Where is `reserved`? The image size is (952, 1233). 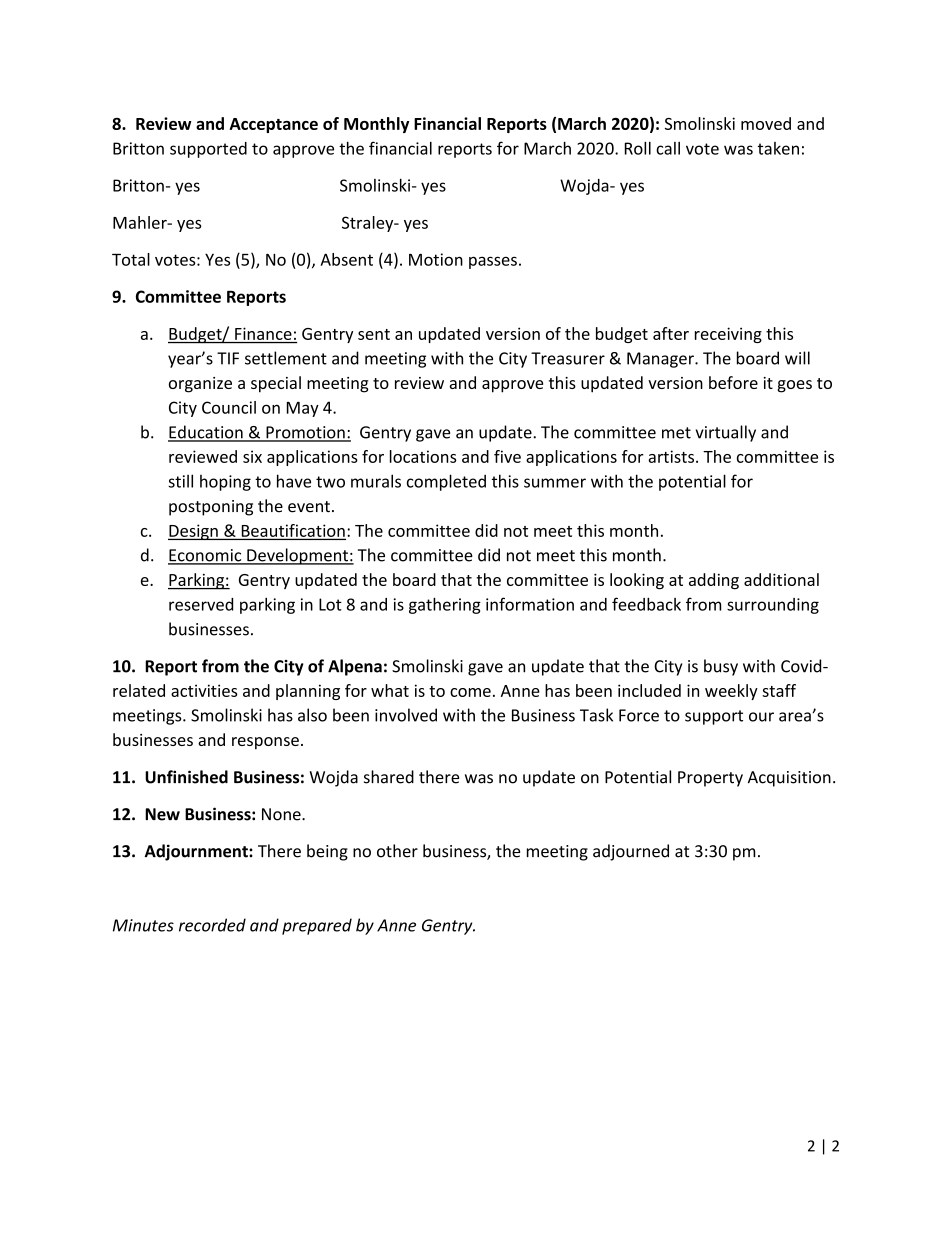
reserved is located at coordinates (201, 604).
